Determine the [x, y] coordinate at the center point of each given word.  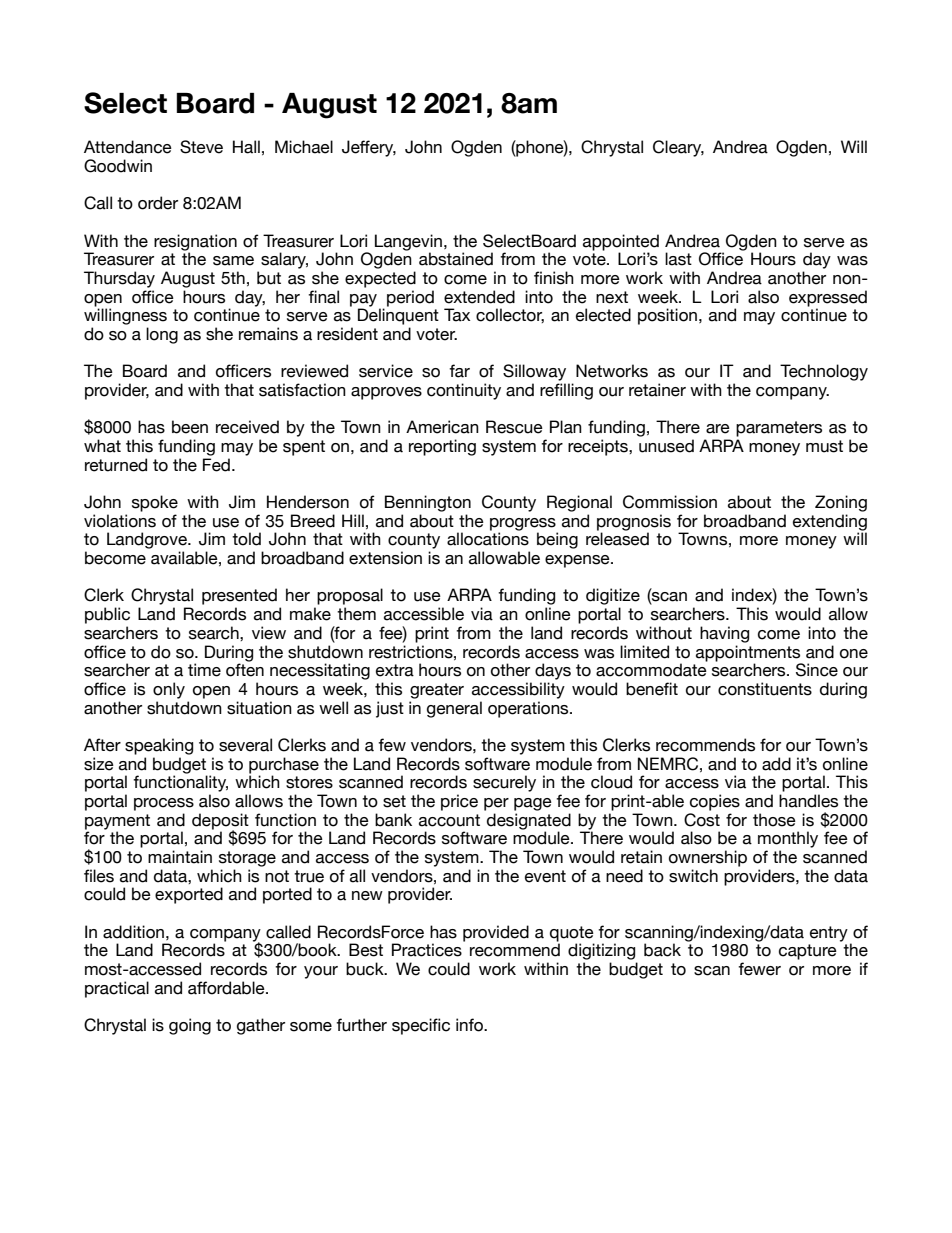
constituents [765, 689]
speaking [159, 746]
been [190, 427]
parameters [779, 429]
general [454, 709]
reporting [442, 447]
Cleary [678, 148]
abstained [456, 259]
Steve [201, 147]
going [190, 1026]
